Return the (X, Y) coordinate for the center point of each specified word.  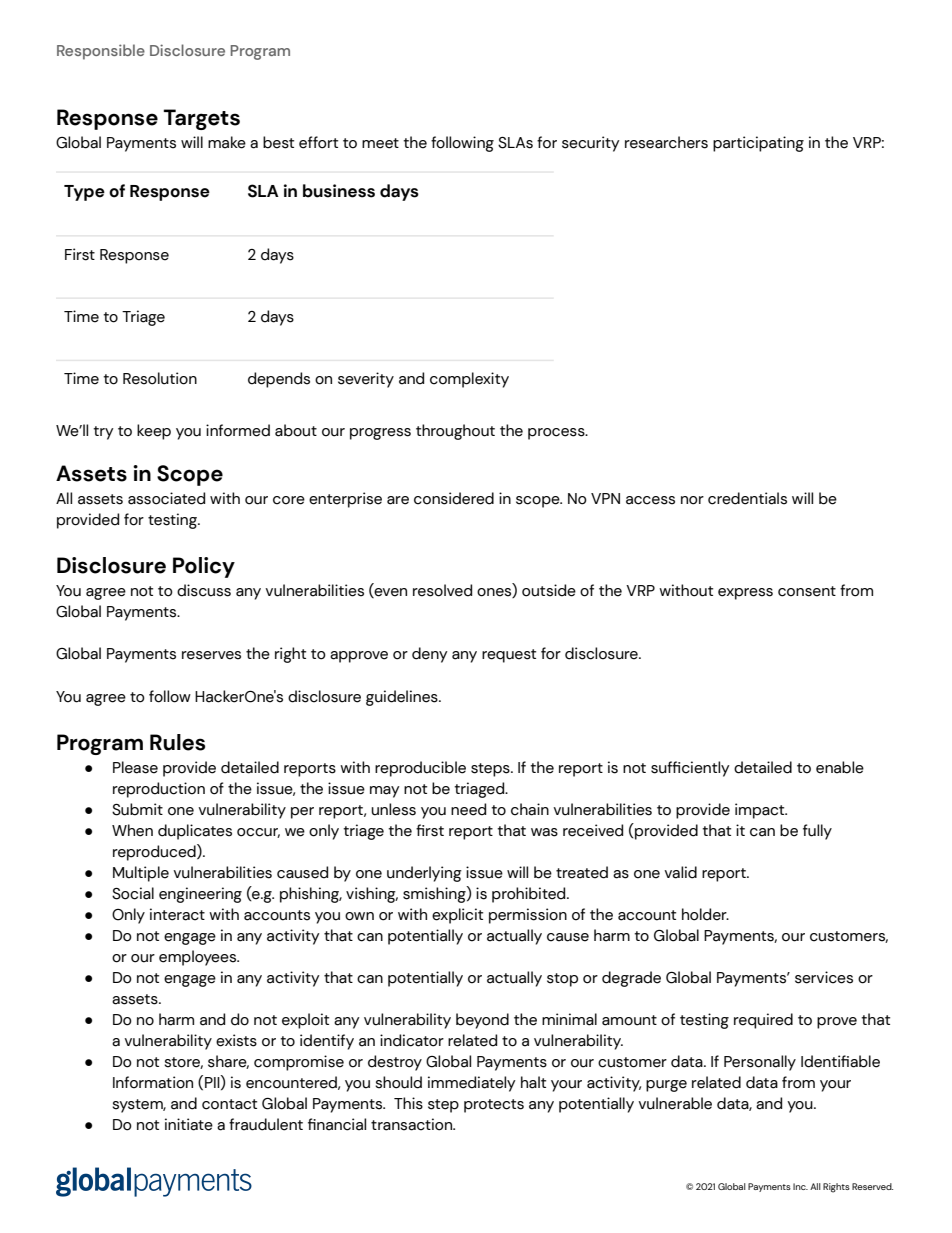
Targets (201, 119)
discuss (204, 590)
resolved (442, 590)
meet (380, 143)
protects (494, 1106)
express (745, 594)
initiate (189, 1124)
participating (758, 144)
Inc (800, 1186)
